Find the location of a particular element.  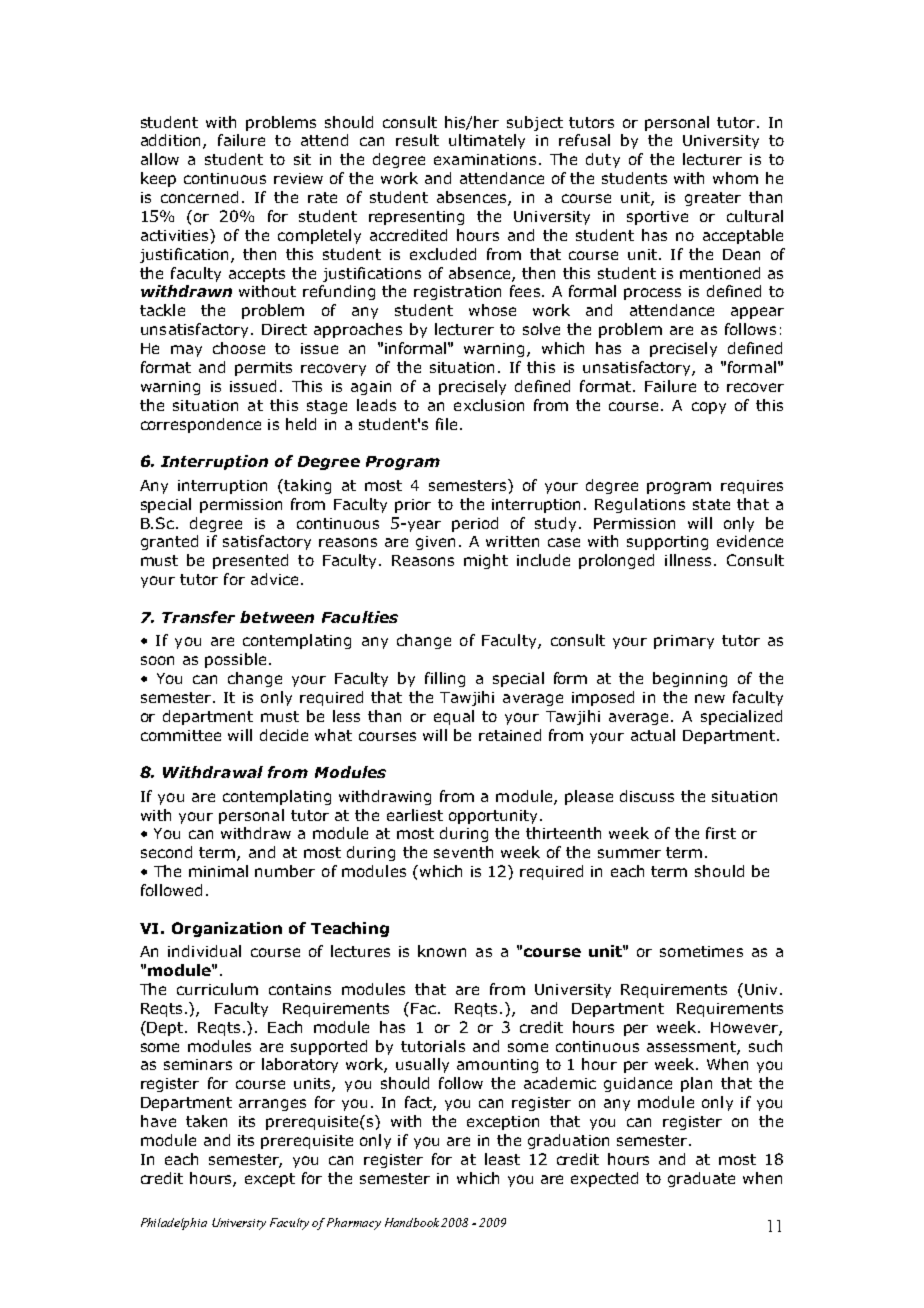

concerned is located at coordinates (199, 197).
